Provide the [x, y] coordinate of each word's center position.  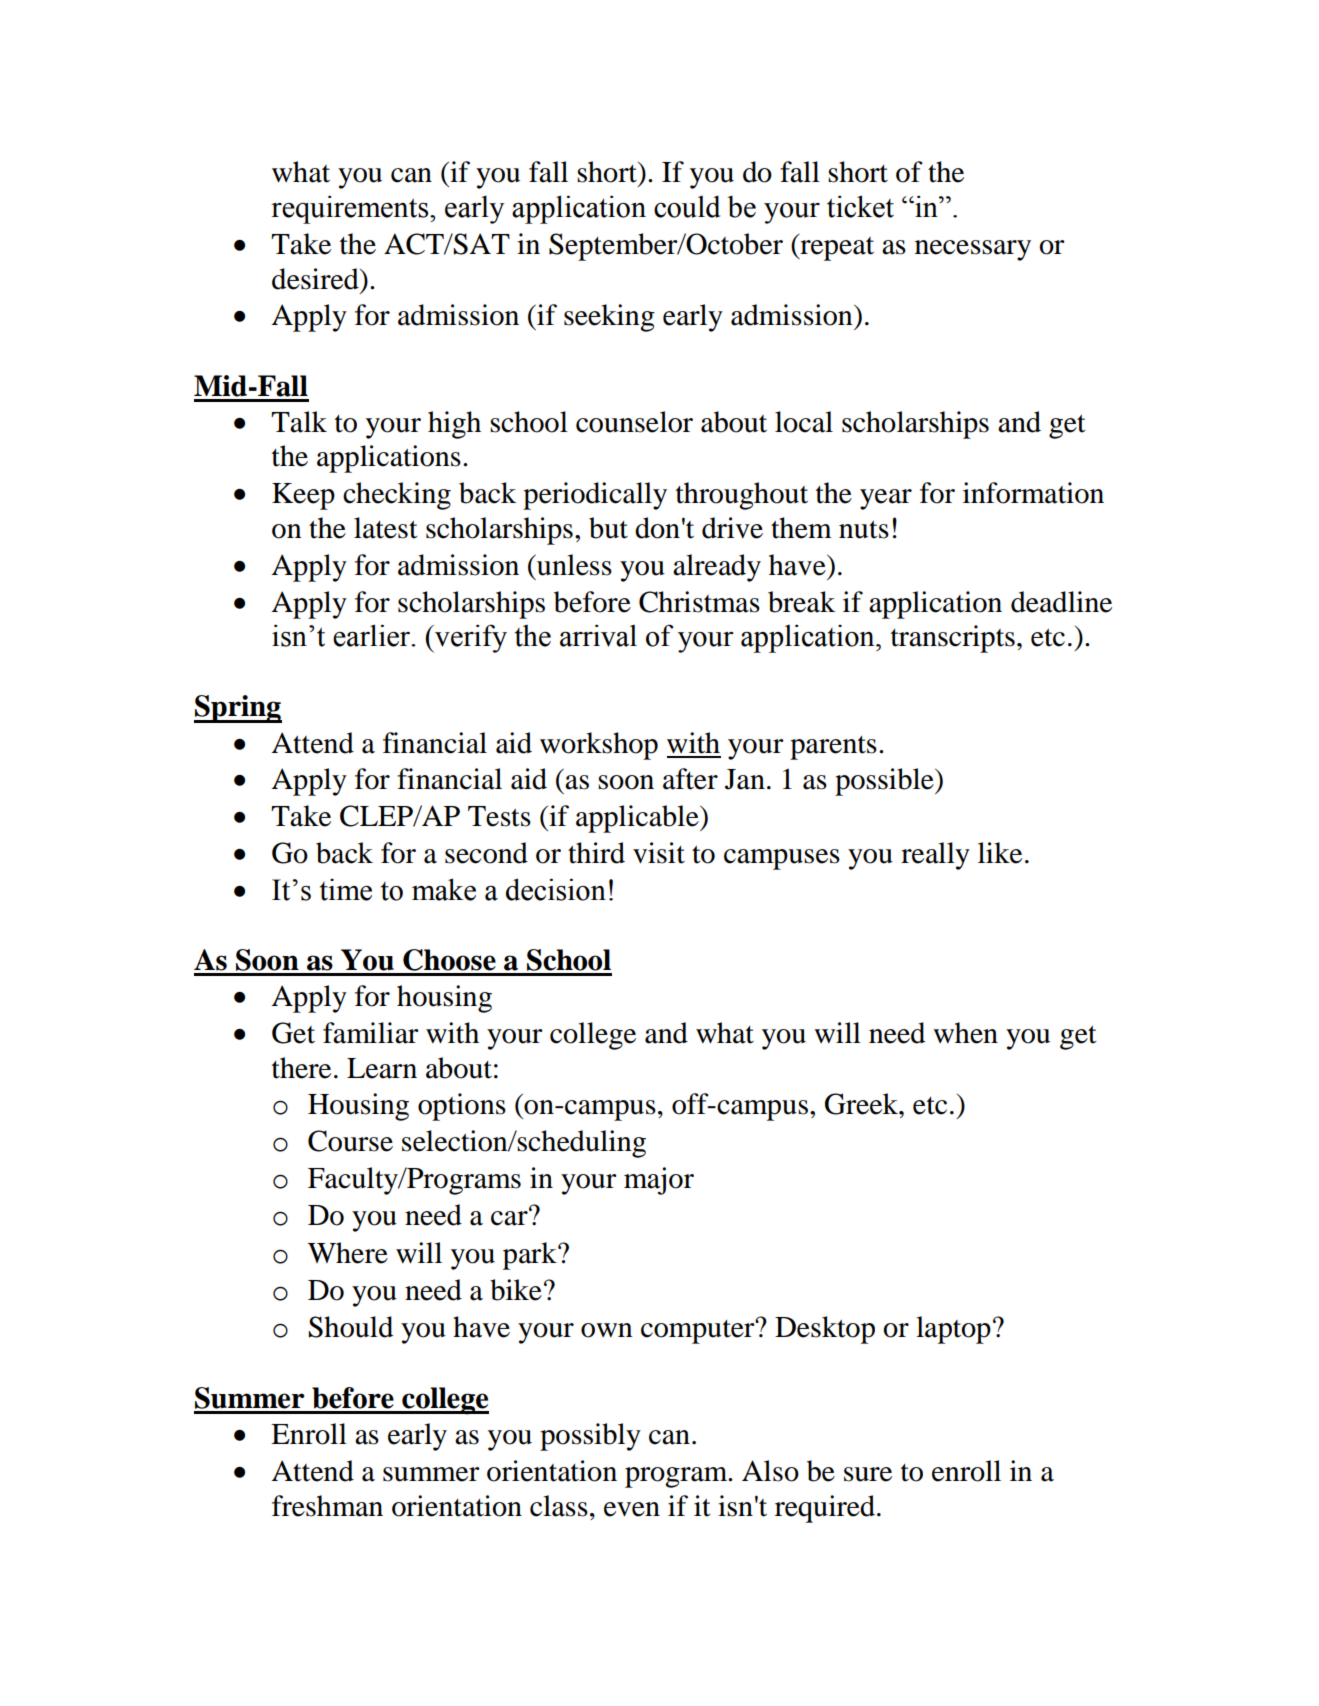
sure [868, 1474]
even [632, 1509]
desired [316, 279]
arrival [598, 635]
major [659, 1181]
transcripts [953, 639]
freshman [327, 1506]
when [965, 1033]
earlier [372, 635]
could [687, 206]
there [301, 1068]
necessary [973, 250]
